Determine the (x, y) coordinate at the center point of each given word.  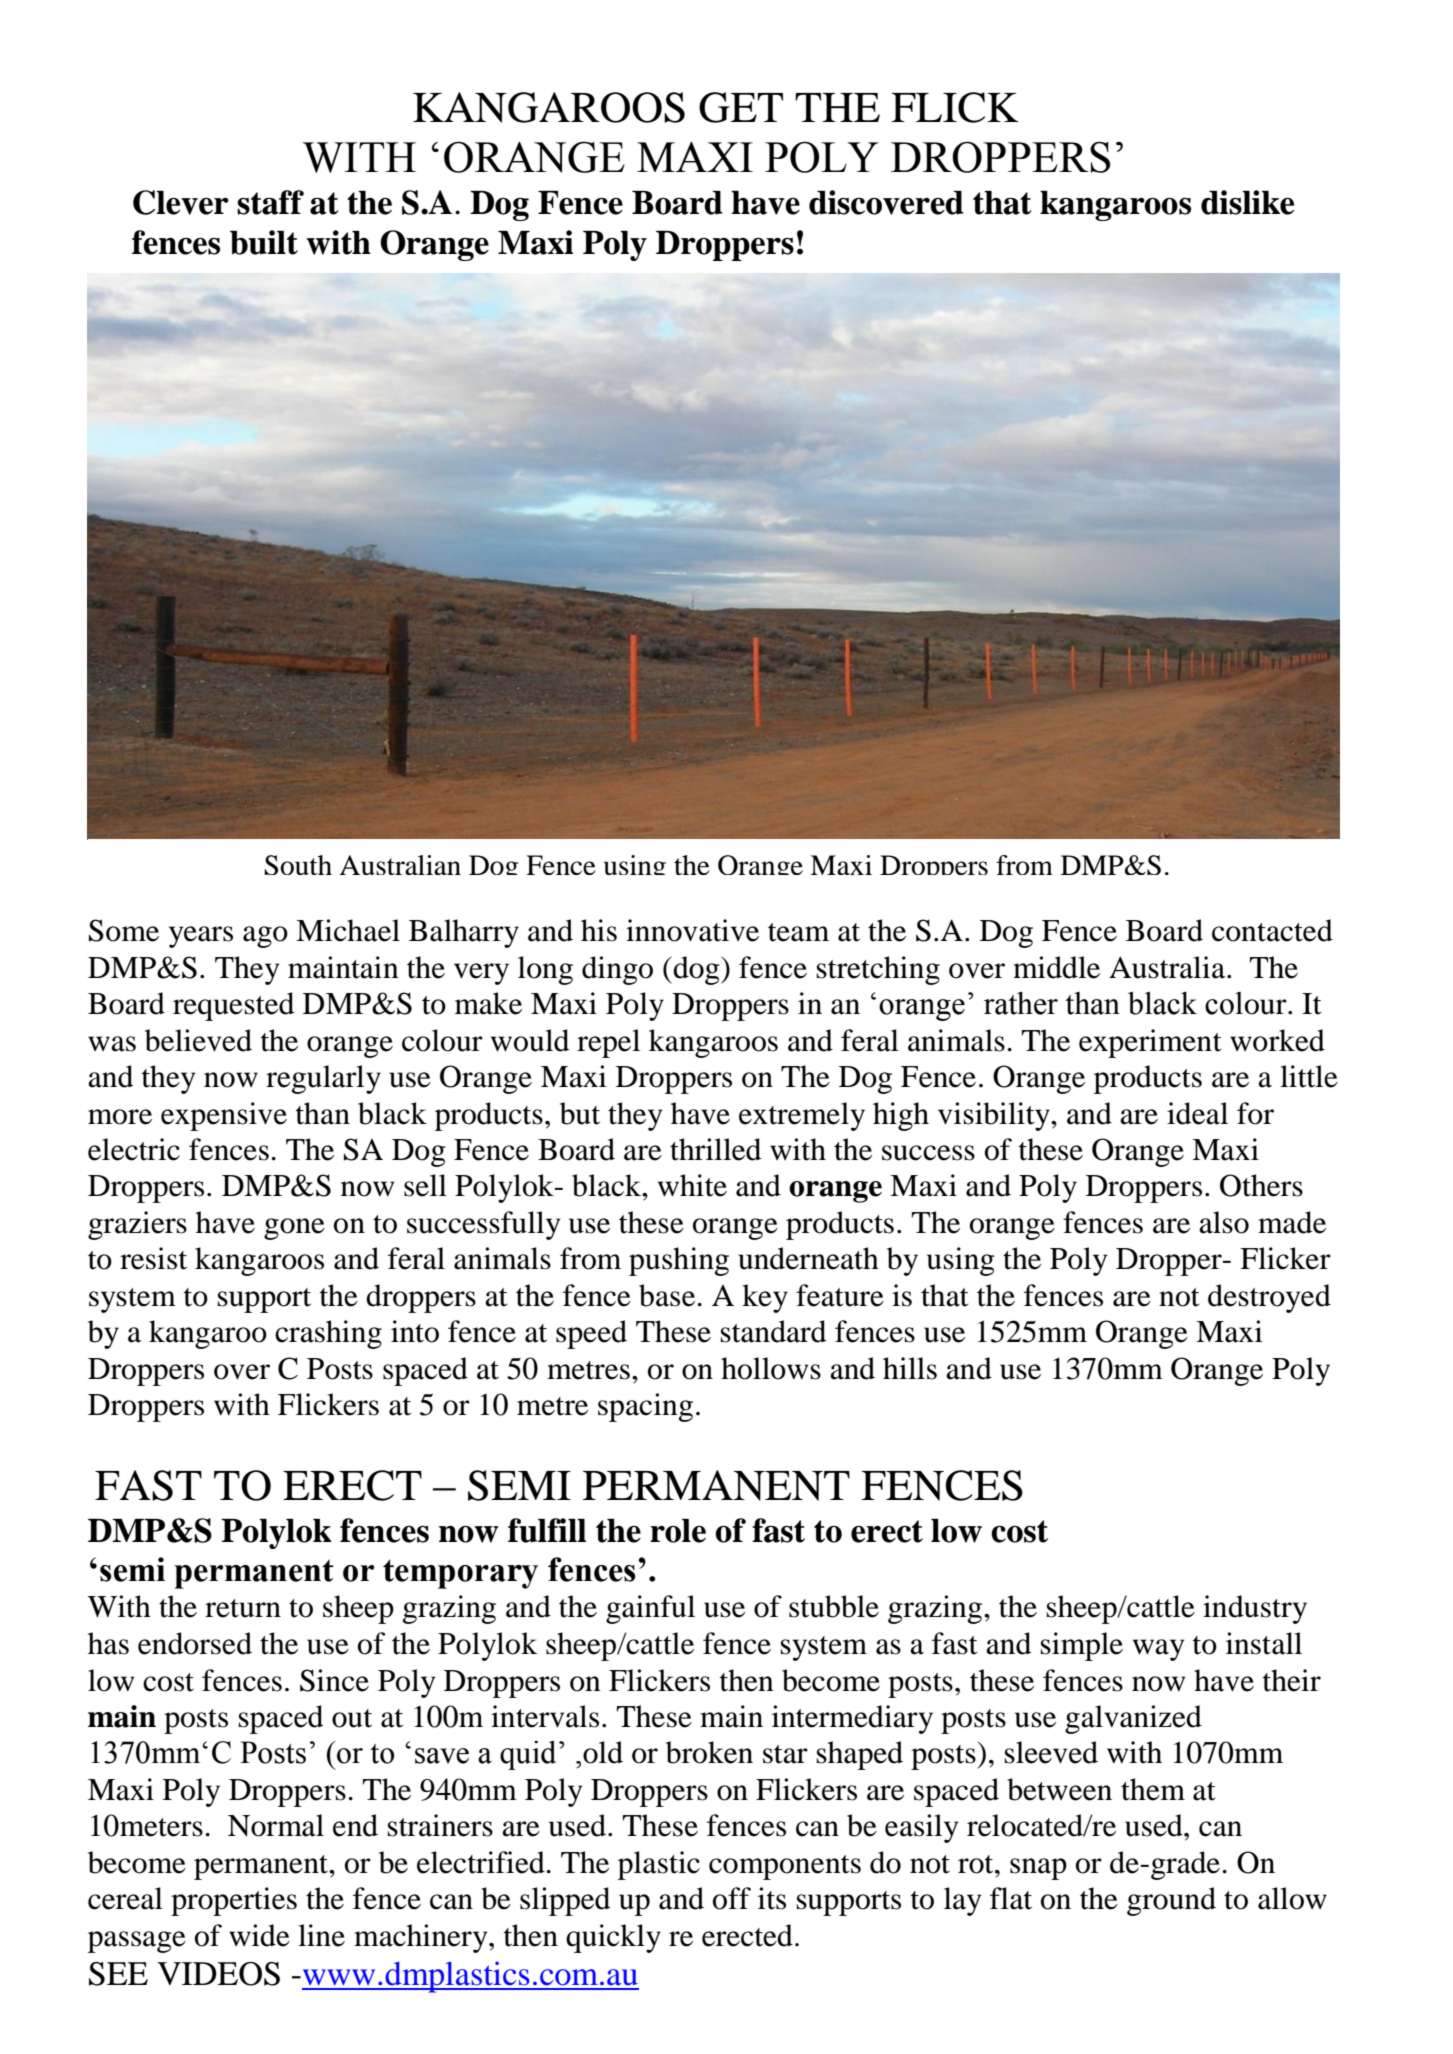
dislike (1247, 202)
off (732, 1898)
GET (741, 107)
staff (270, 202)
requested (233, 1006)
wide (259, 1935)
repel (608, 1043)
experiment (1150, 1043)
